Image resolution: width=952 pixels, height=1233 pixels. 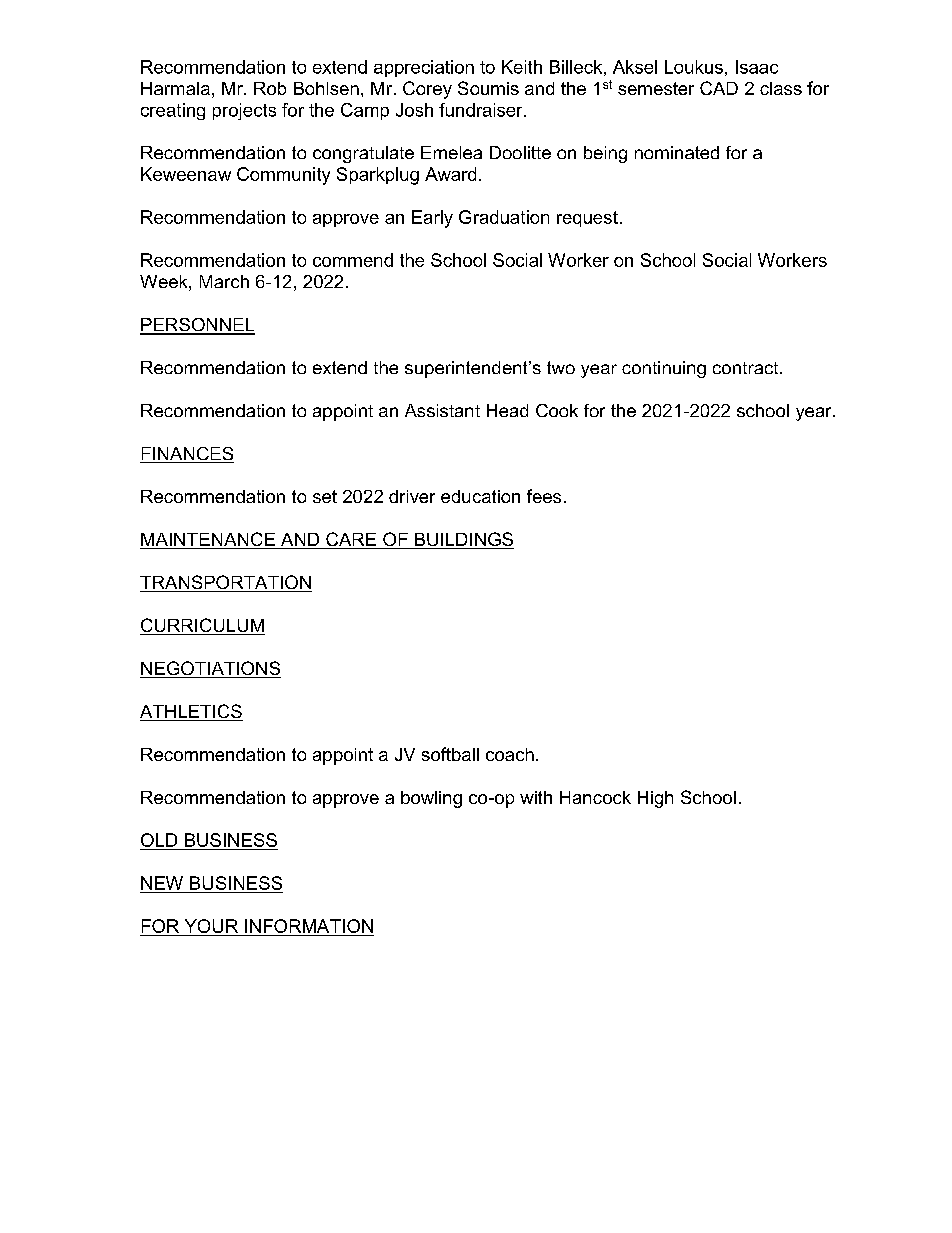 What do you see at coordinates (655, 799) in the page?
I see `High` at bounding box center [655, 799].
